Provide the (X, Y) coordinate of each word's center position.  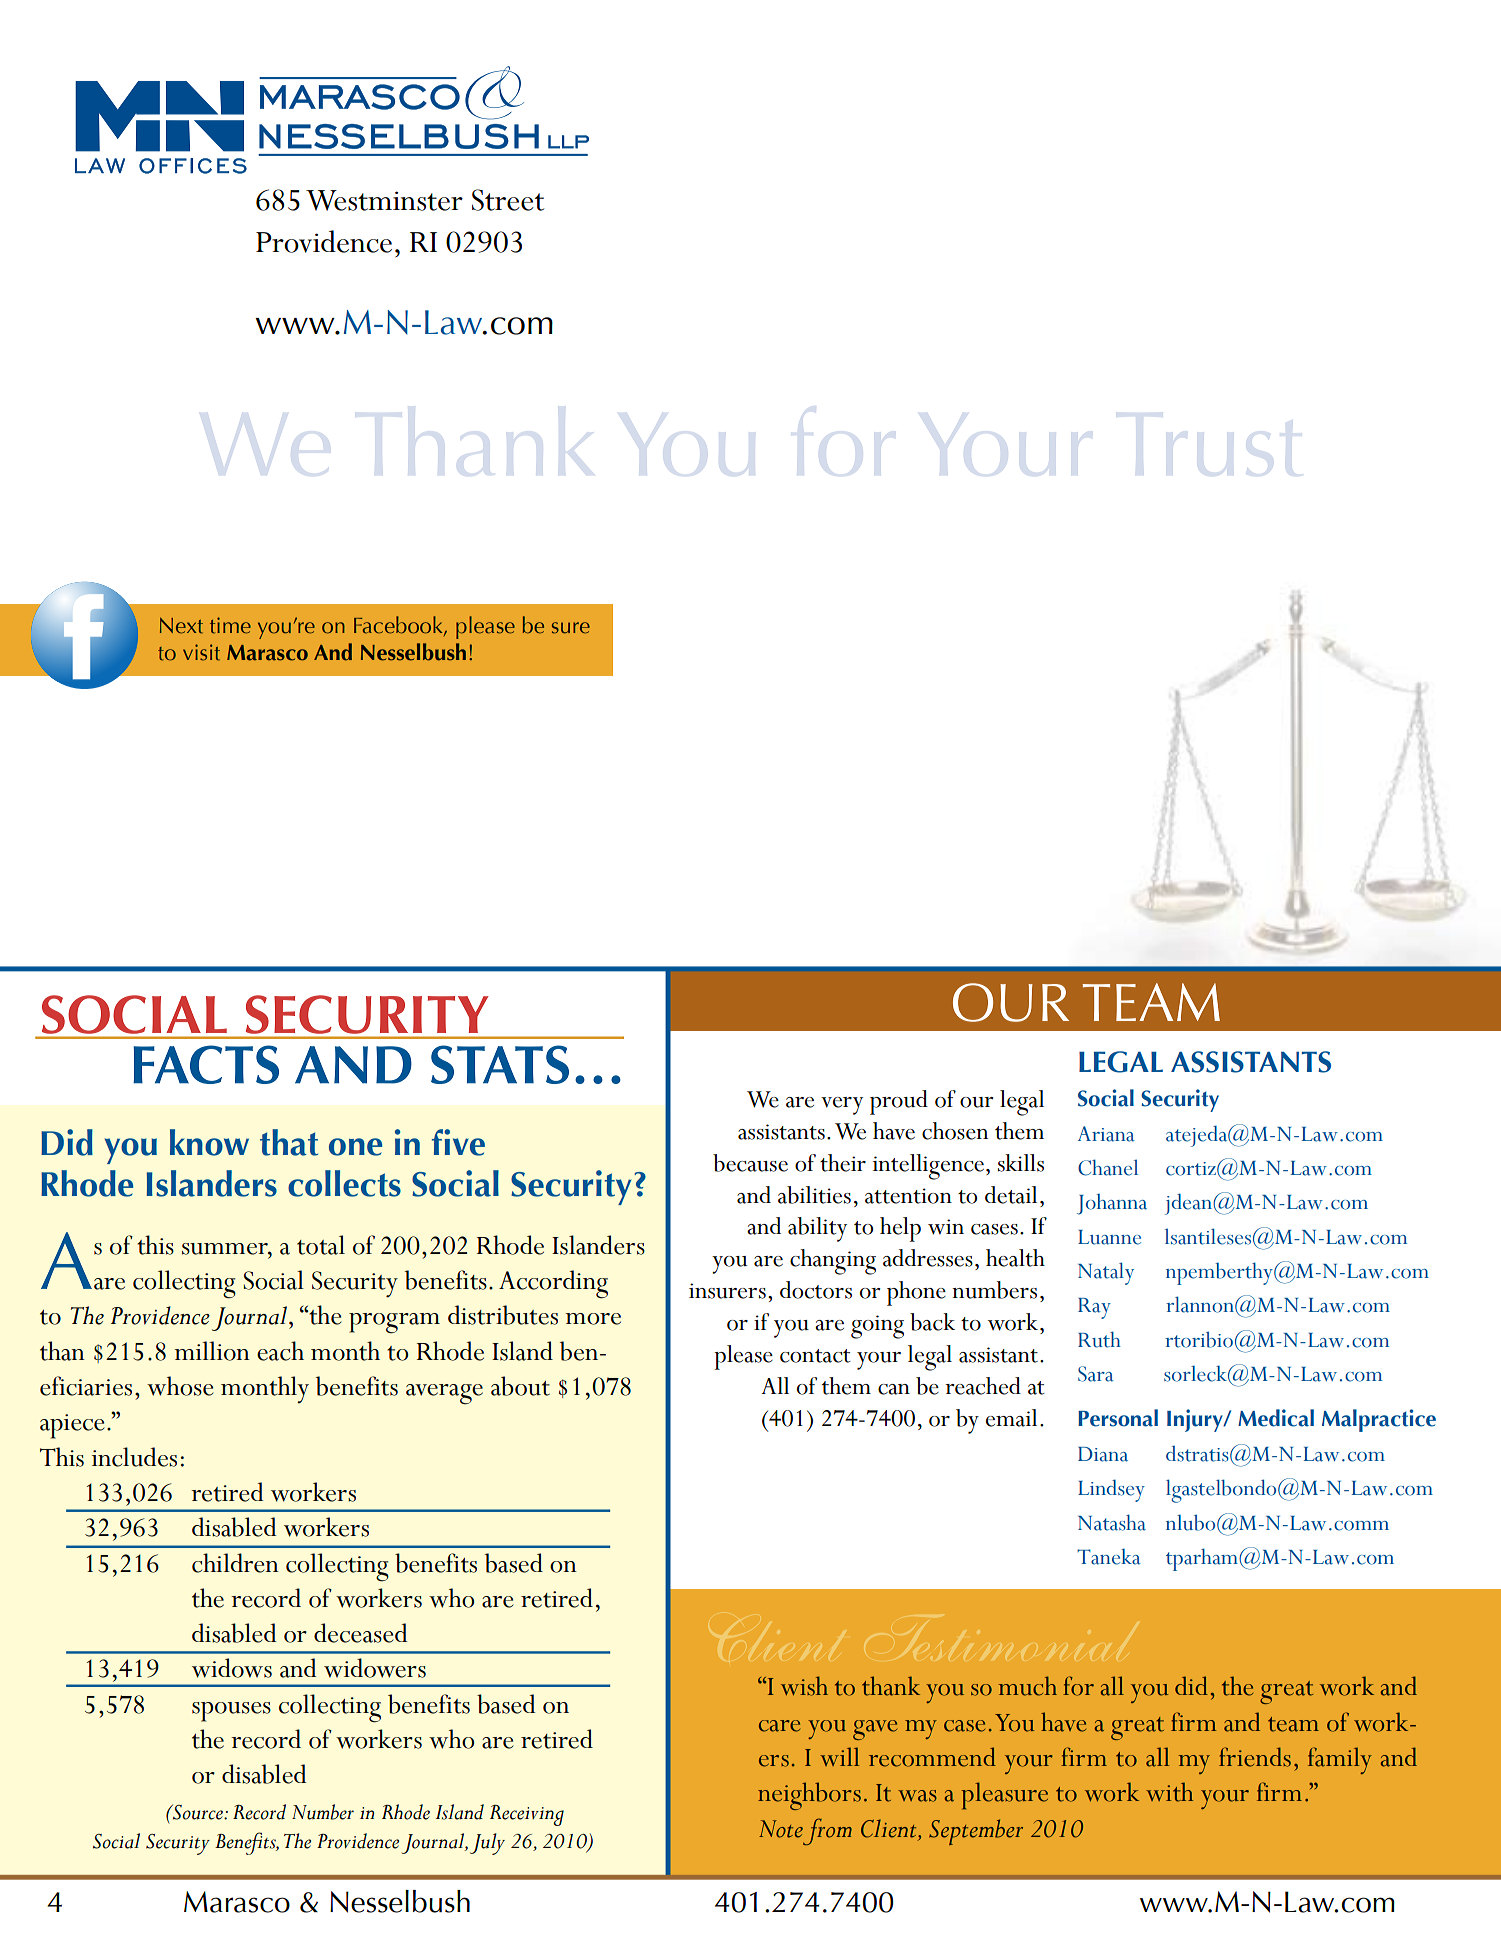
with (1169, 1792)
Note (781, 1829)
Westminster (384, 200)
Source (197, 1812)
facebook (399, 626)
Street (508, 200)
